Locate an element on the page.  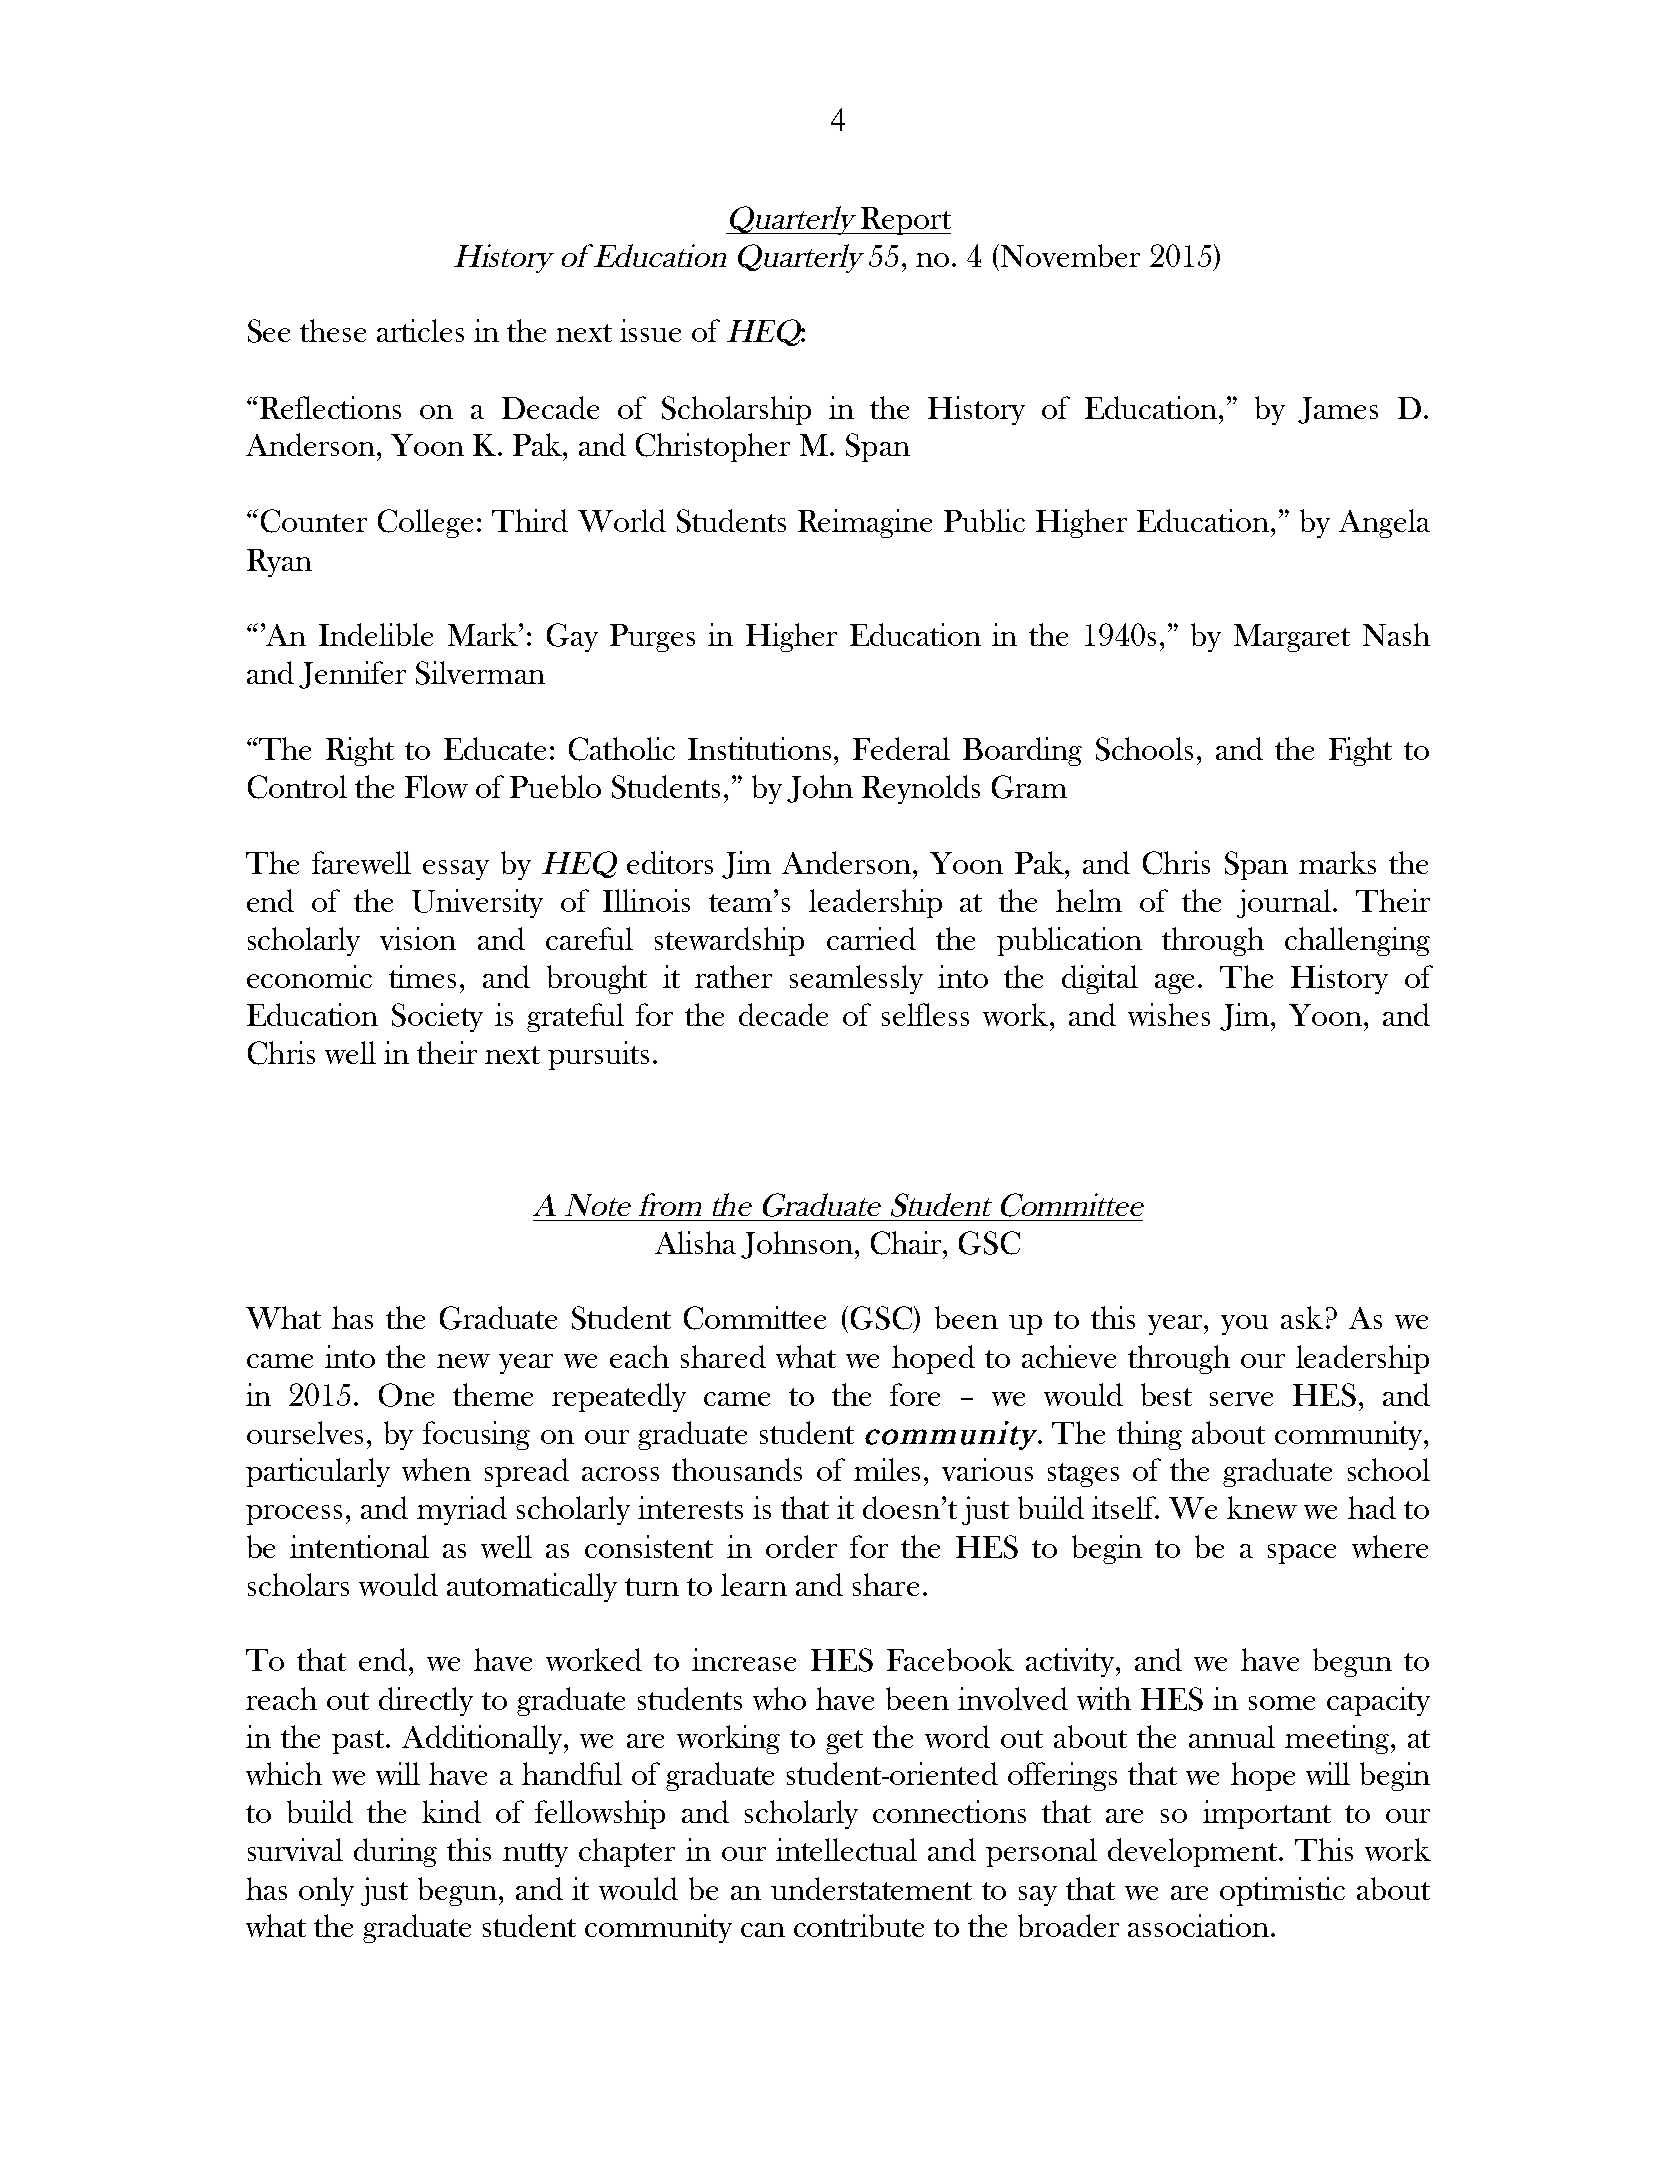
Society is located at coordinates (437, 1017).
